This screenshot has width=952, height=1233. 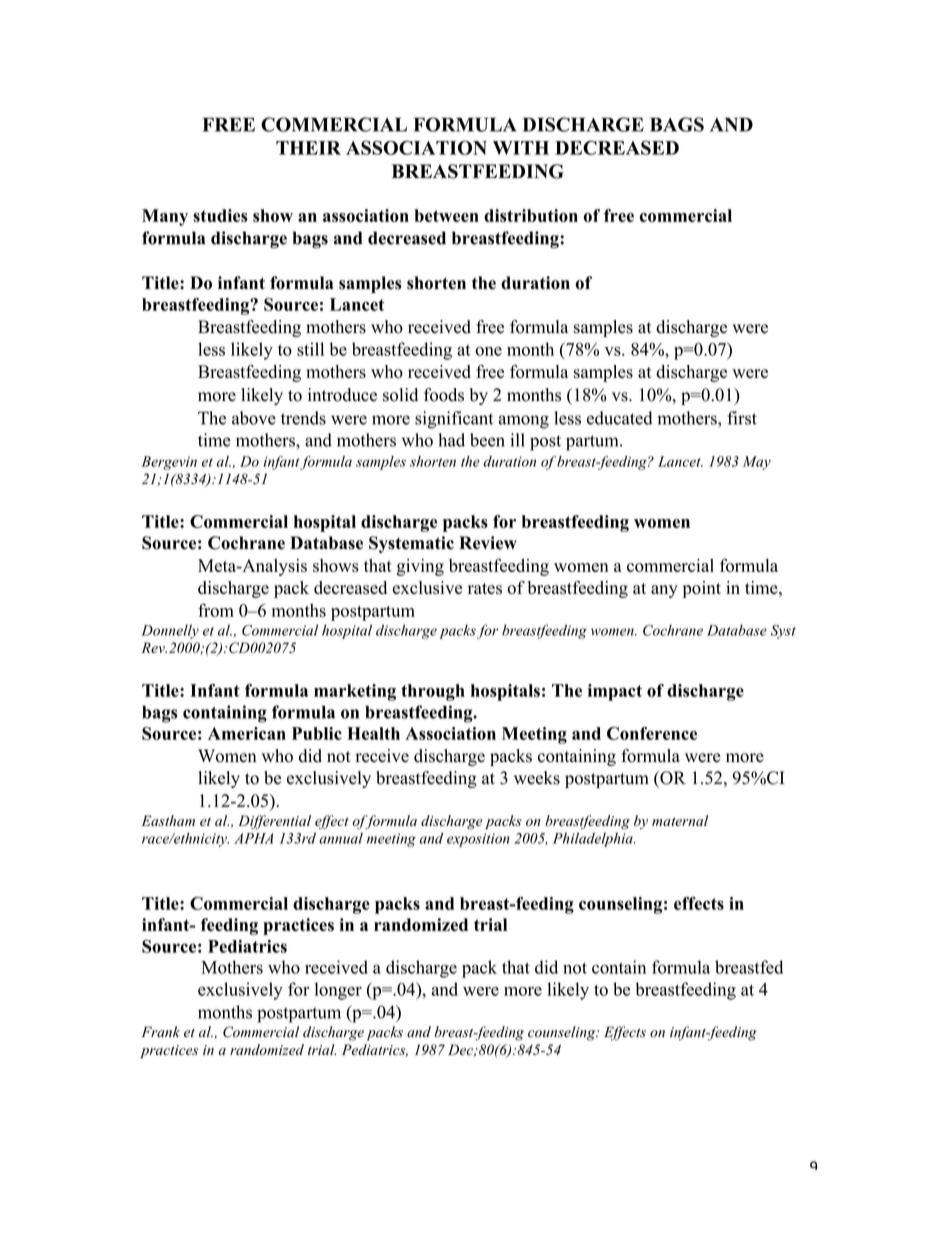 What do you see at coordinates (220, 215) in the screenshot?
I see `studies` at bounding box center [220, 215].
